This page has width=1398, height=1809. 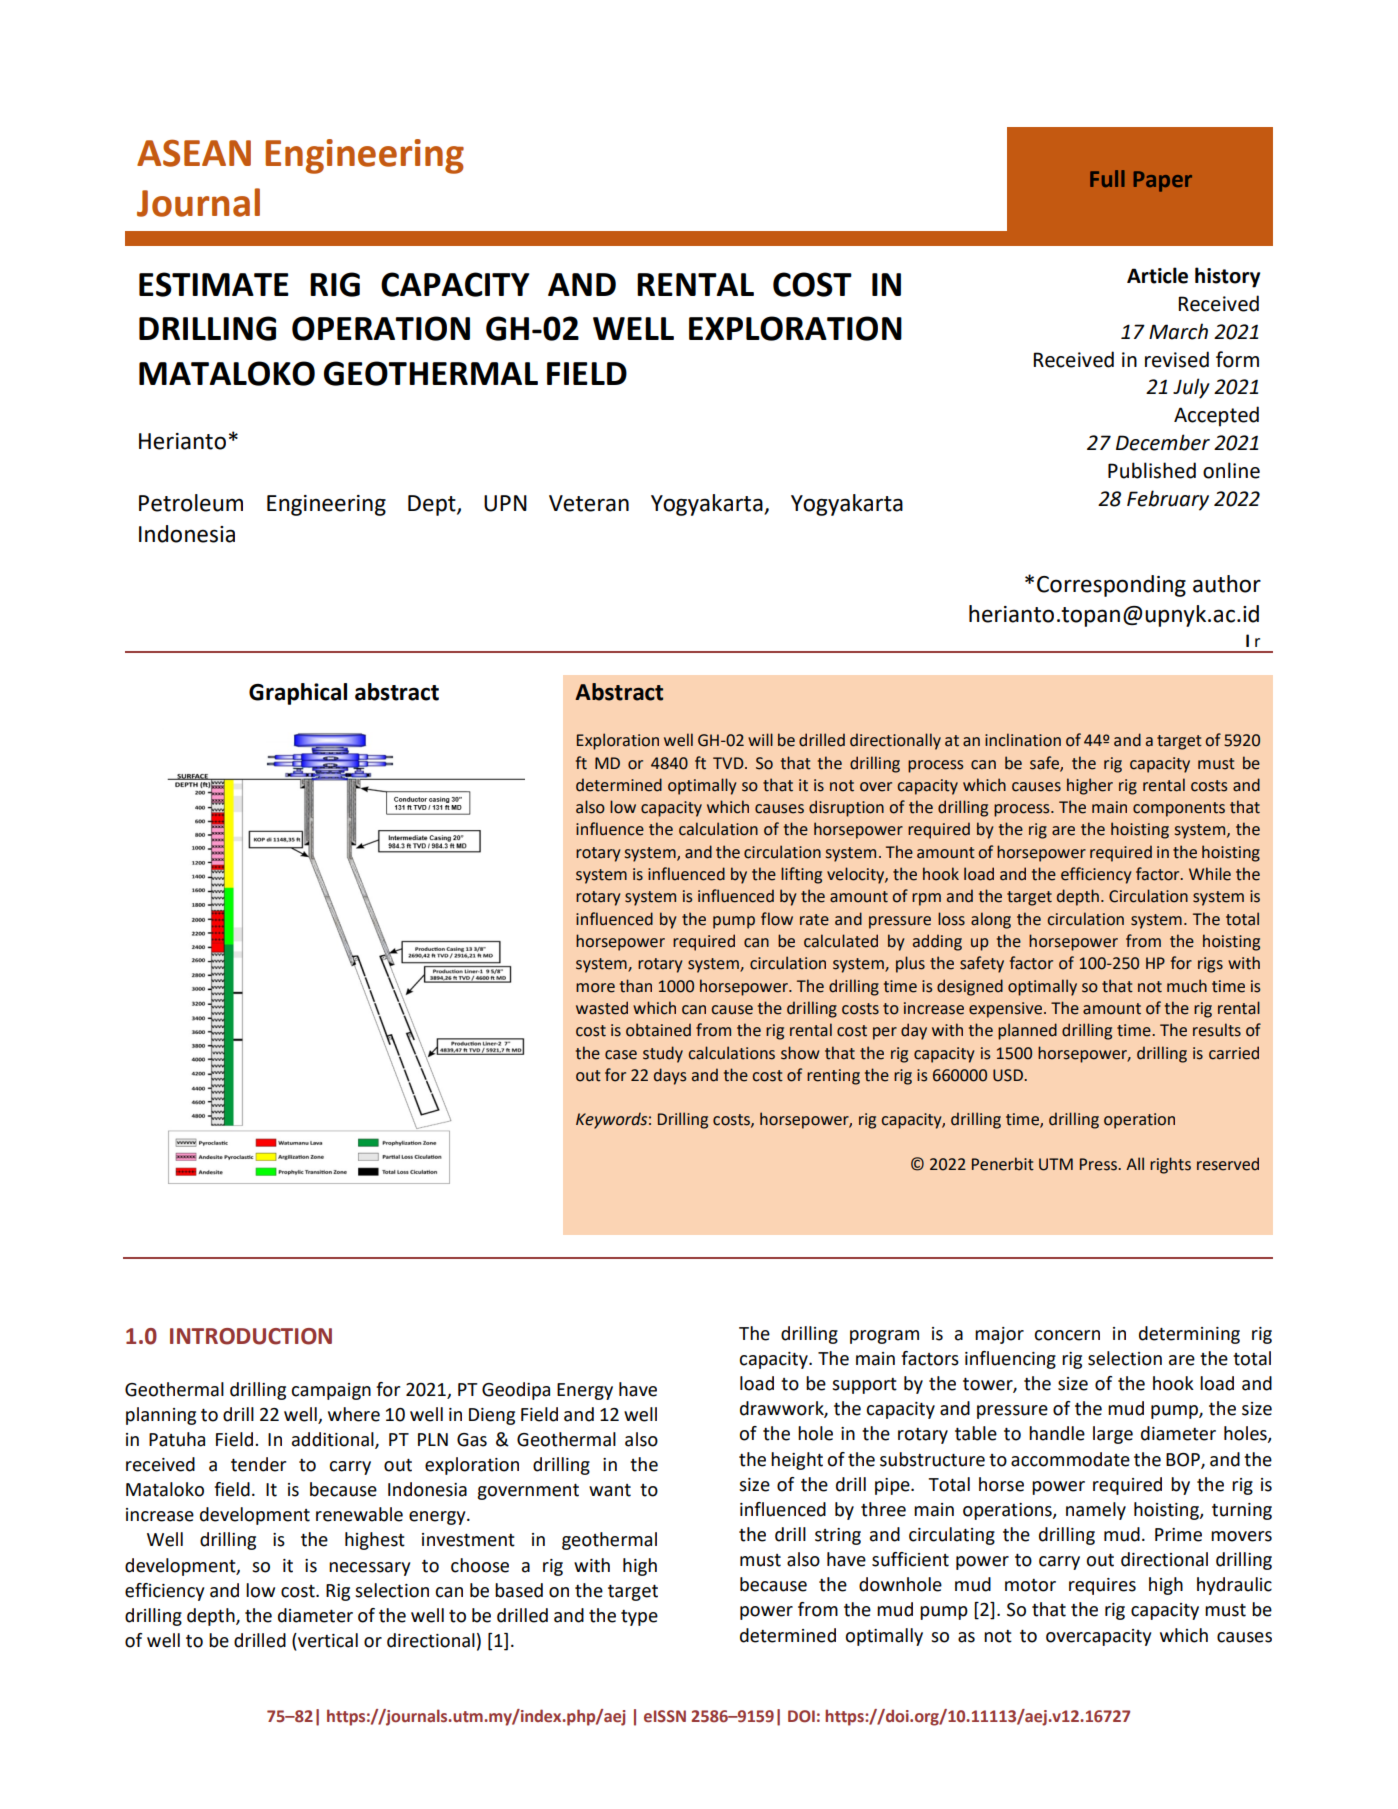 I want to click on program, so click(x=884, y=1337).
